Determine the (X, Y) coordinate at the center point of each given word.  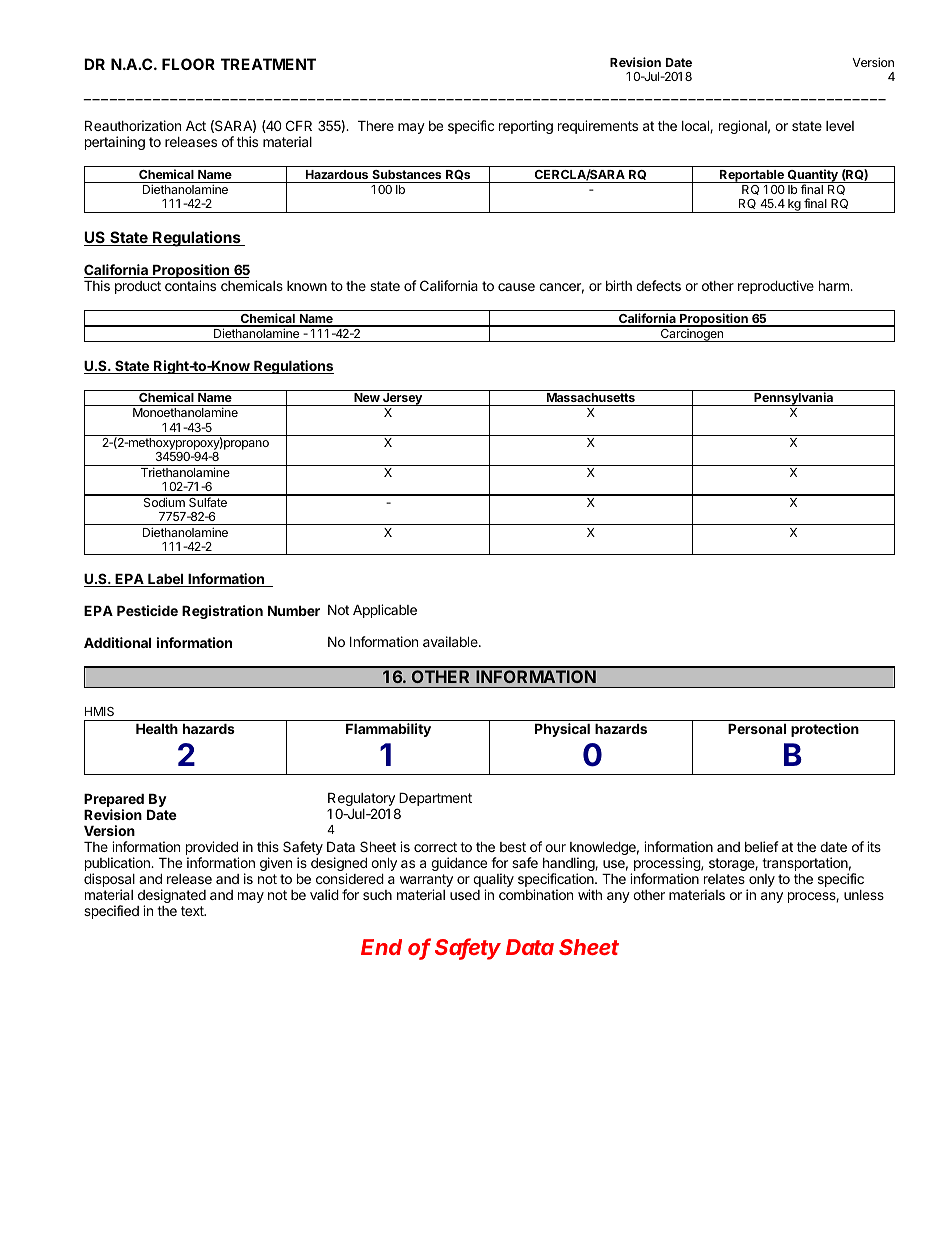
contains (190, 285)
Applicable (385, 611)
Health (157, 729)
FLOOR (188, 64)
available (451, 641)
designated (172, 897)
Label (166, 580)
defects (658, 285)
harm (835, 286)
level (840, 126)
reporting (526, 127)
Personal (757, 729)
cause (516, 287)
